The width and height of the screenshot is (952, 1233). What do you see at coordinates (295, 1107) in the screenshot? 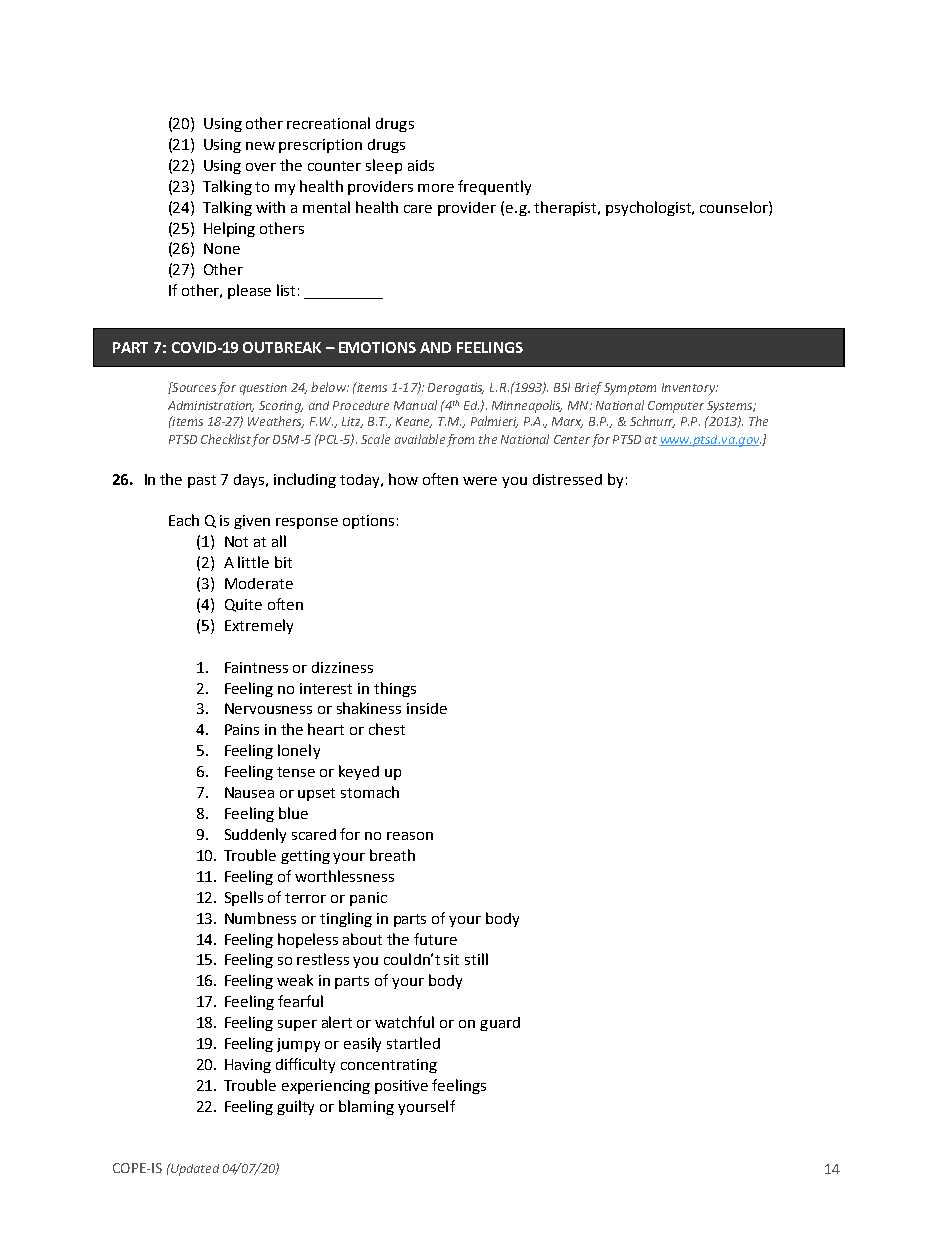
I see `guilty` at bounding box center [295, 1107].
